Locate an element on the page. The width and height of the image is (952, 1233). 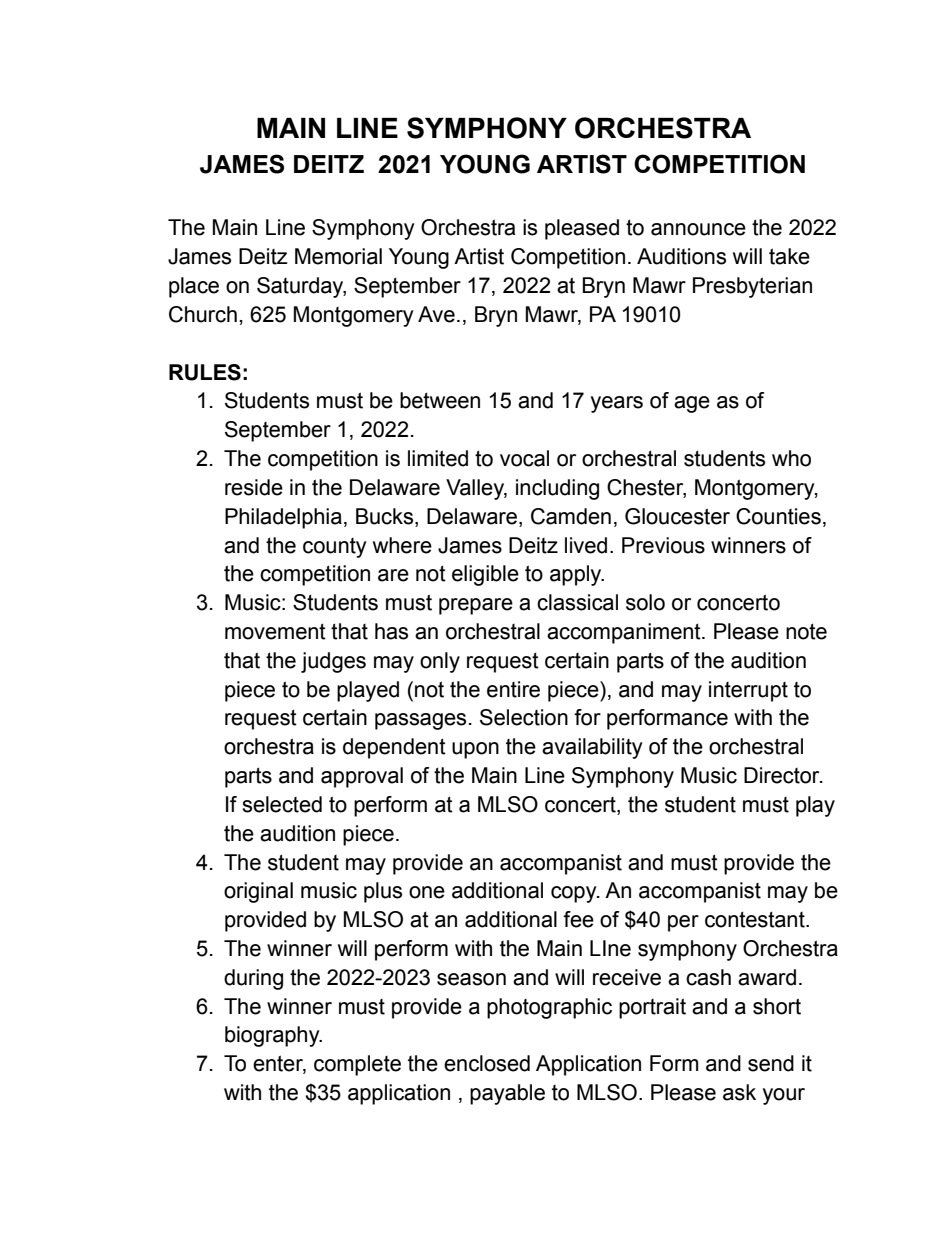
movement is located at coordinates (275, 631).
